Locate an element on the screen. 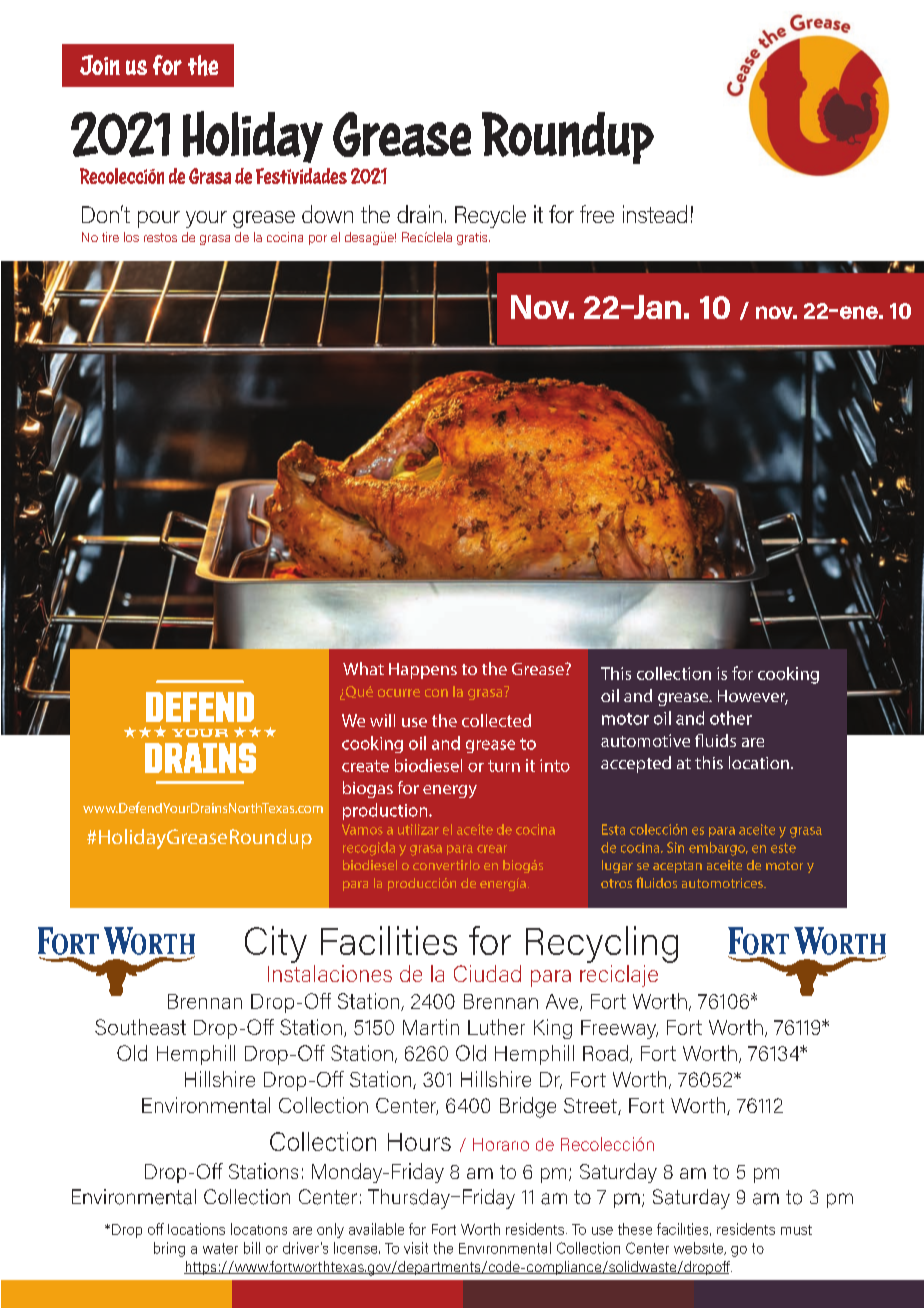 This screenshot has width=924, height=1308. collected is located at coordinates (496, 720).
